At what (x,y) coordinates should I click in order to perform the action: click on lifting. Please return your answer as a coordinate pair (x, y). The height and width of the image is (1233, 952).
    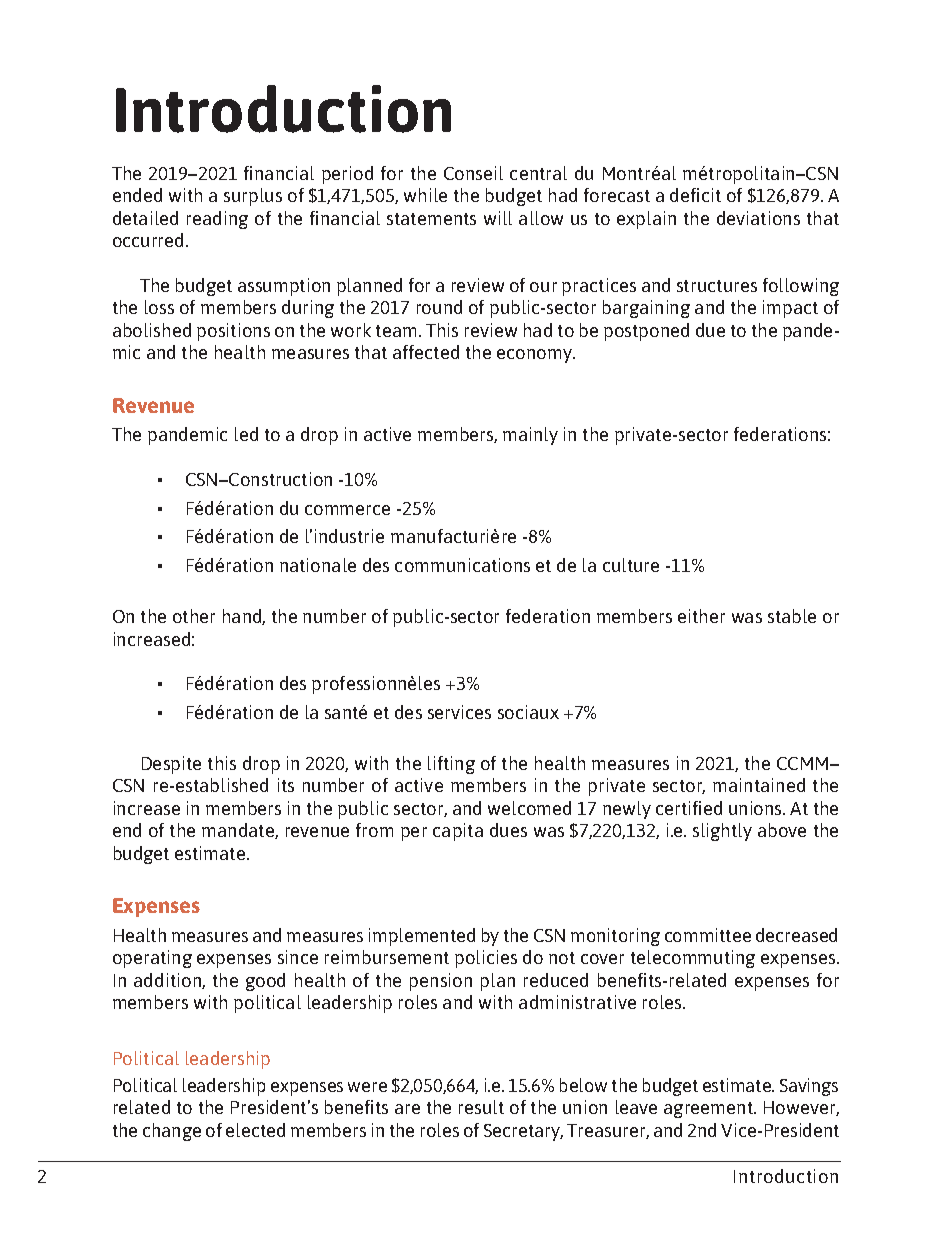
    Looking at the image, I should click on (451, 765).
